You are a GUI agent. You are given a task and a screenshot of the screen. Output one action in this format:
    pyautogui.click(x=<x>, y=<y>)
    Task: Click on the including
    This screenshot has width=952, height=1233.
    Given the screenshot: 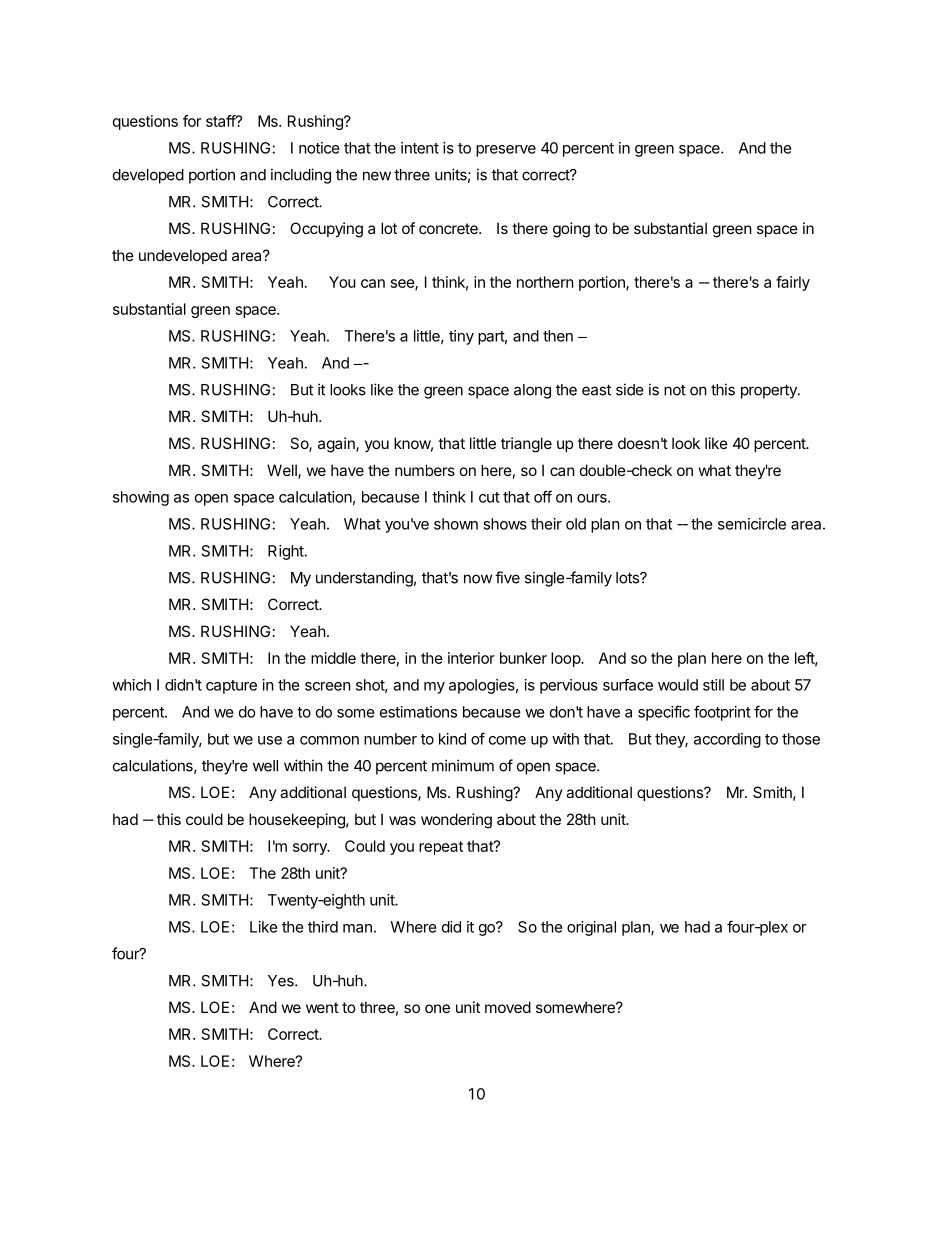 What is the action you would take?
    pyautogui.click(x=301, y=176)
